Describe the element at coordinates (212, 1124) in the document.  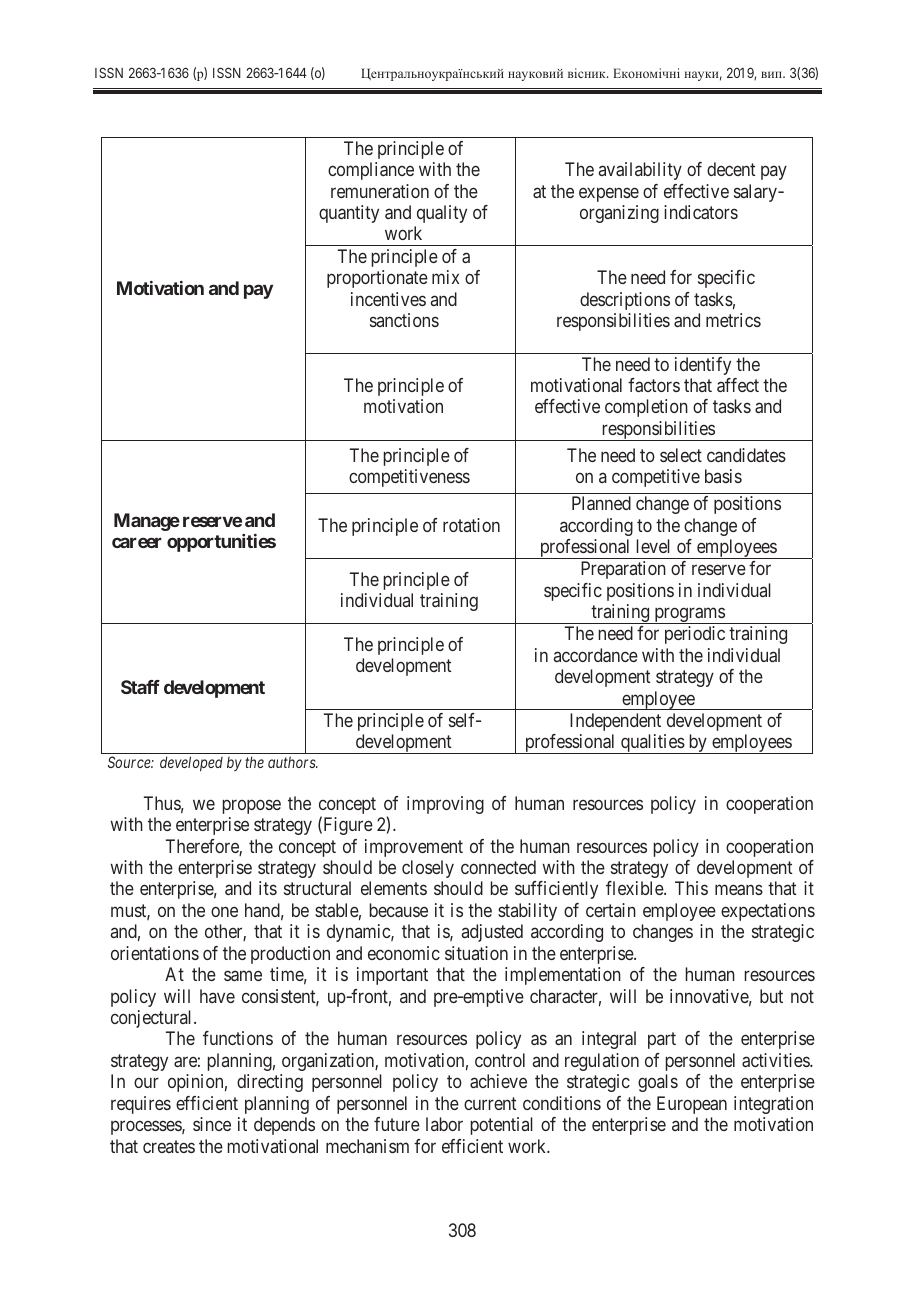
I see `since` at that location.
